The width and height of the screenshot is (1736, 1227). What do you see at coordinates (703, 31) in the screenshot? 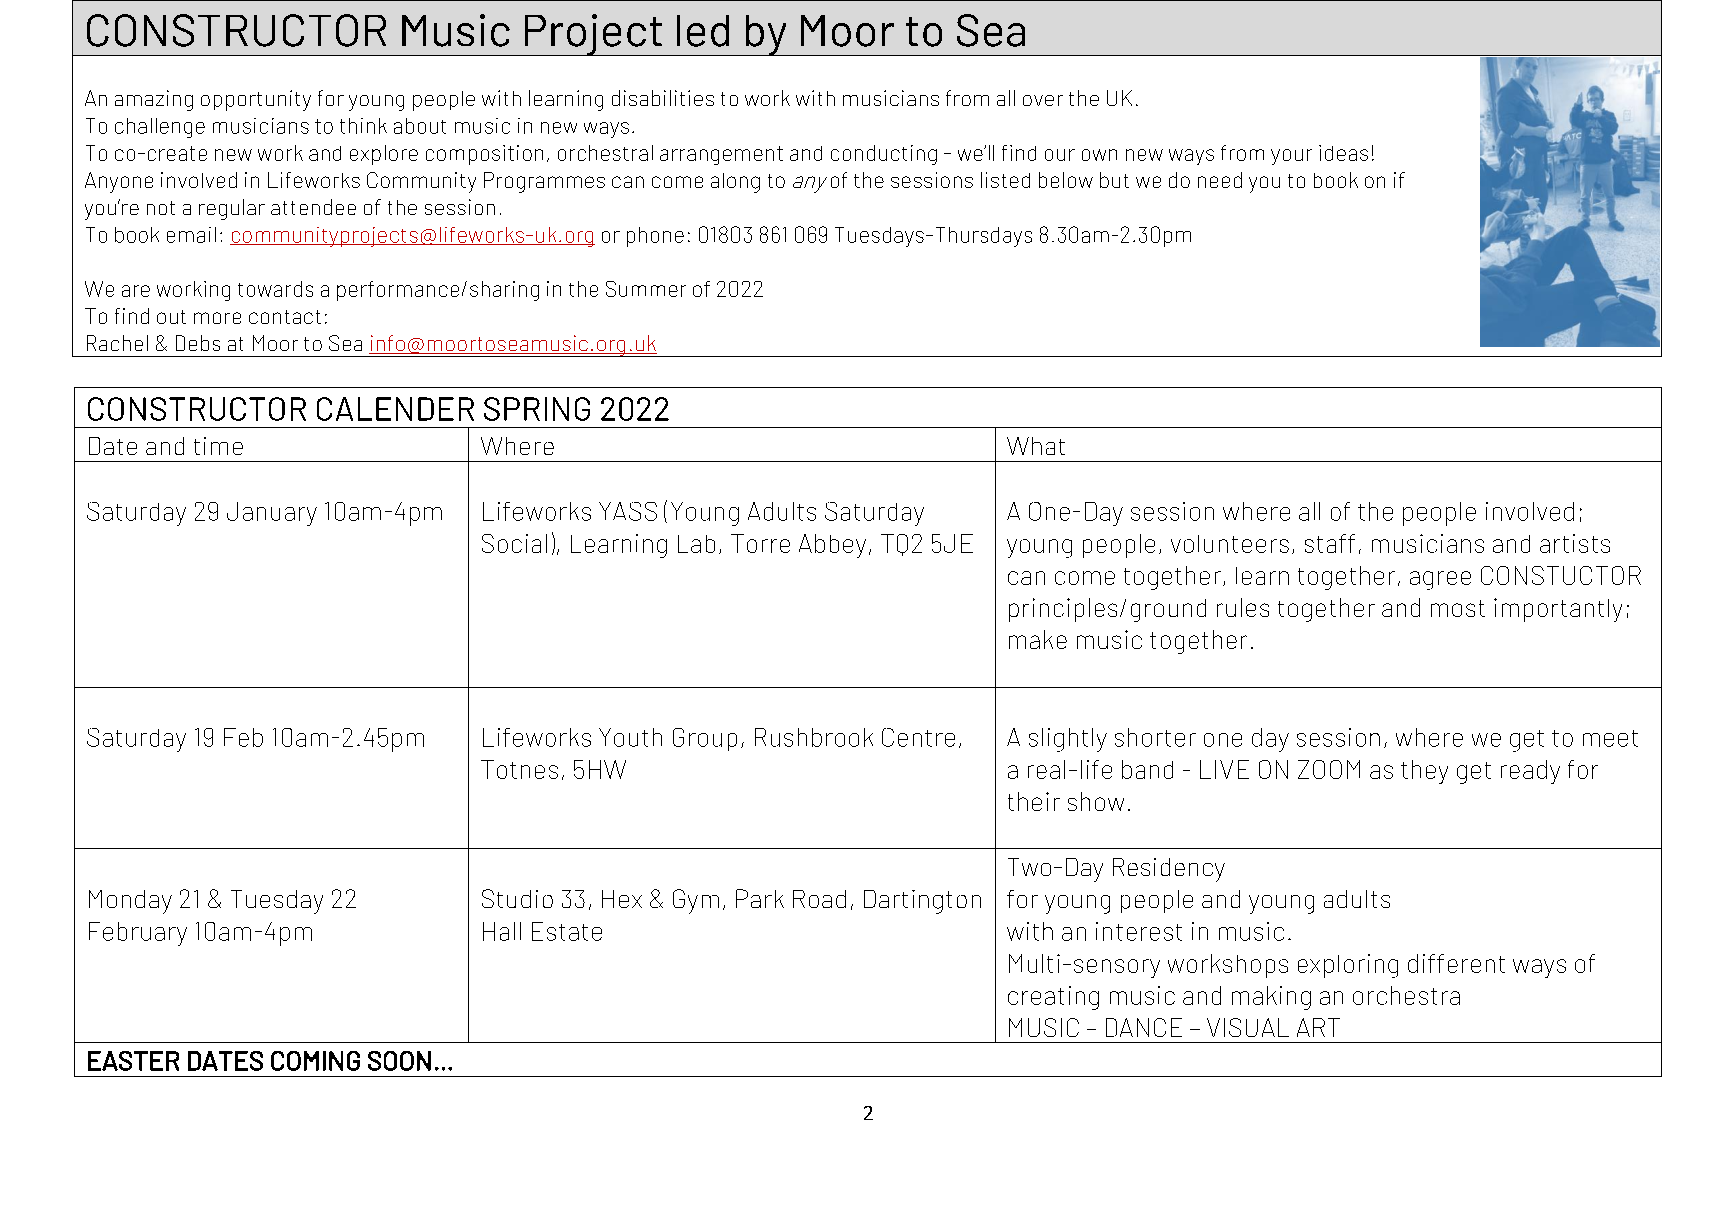
I see `led` at bounding box center [703, 31].
